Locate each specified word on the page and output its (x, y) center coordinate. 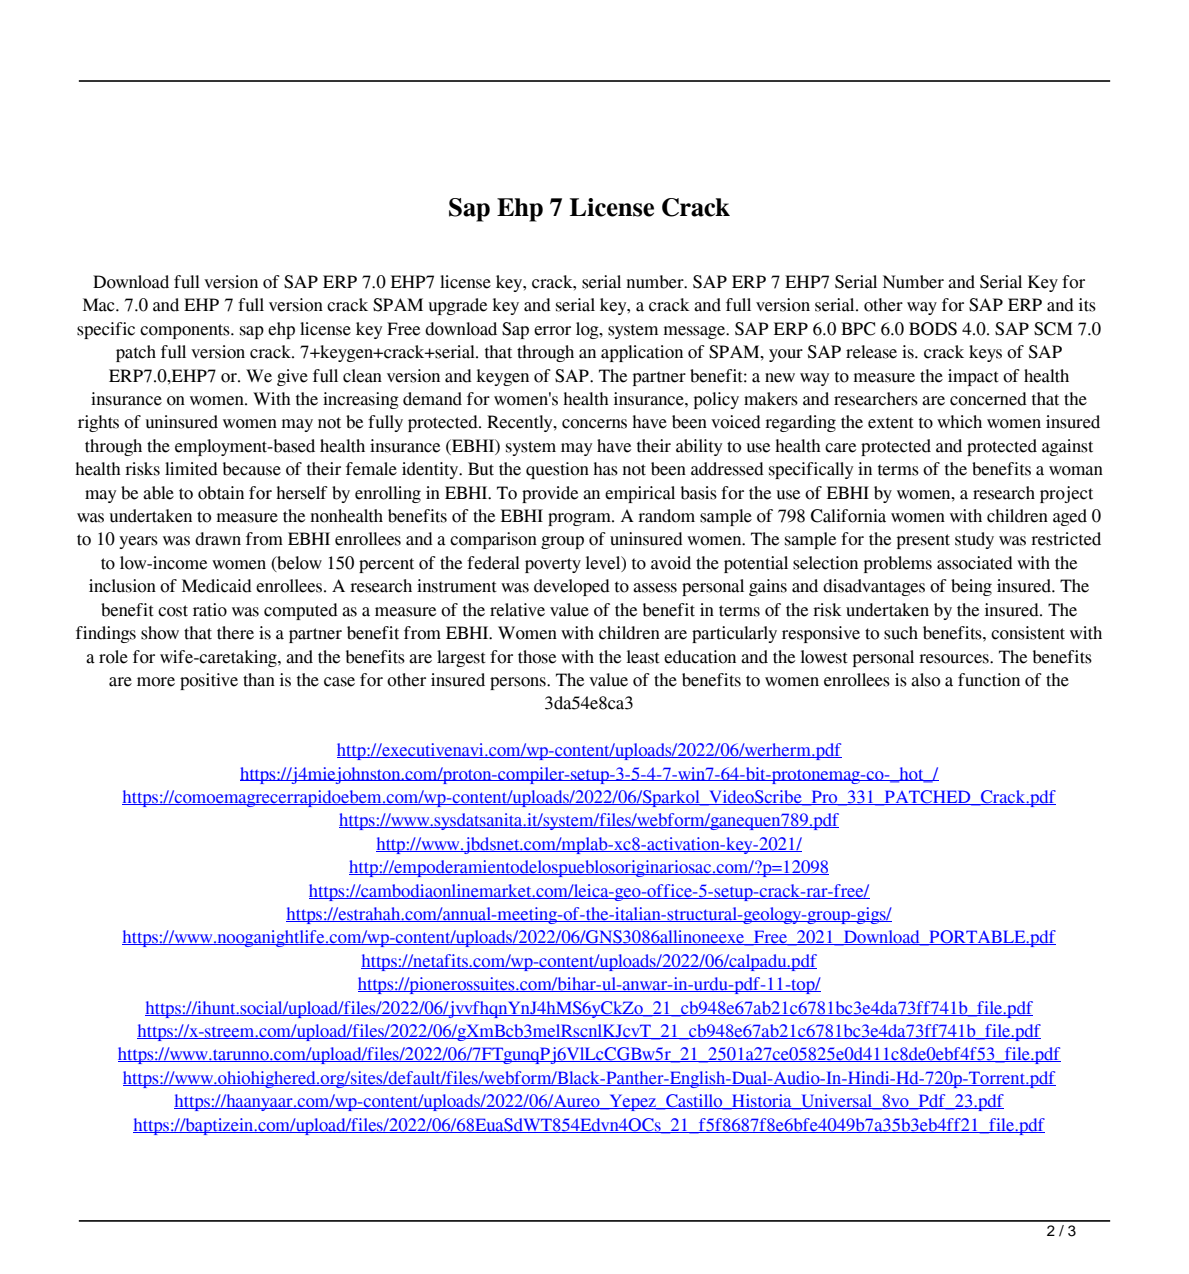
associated (975, 563)
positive (209, 681)
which (959, 422)
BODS (933, 329)
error (552, 331)
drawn (218, 539)
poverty (553, 565)
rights (98, 423)
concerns (594, 424)
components (186, 331)
